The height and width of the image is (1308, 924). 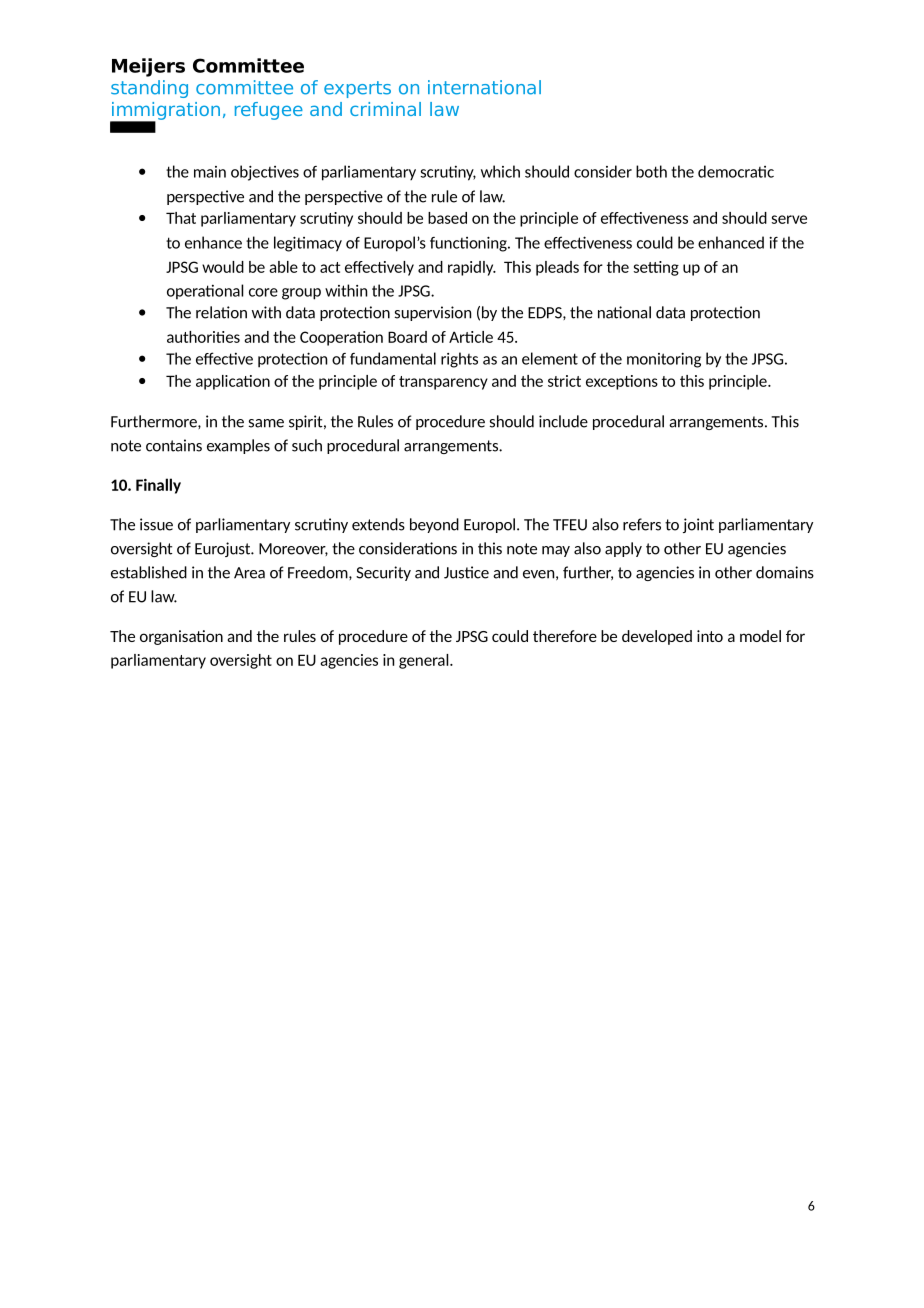 What do you see at coordinates (736, 171) in the image?
I see `democratic` at bounding box center [736, 171].
